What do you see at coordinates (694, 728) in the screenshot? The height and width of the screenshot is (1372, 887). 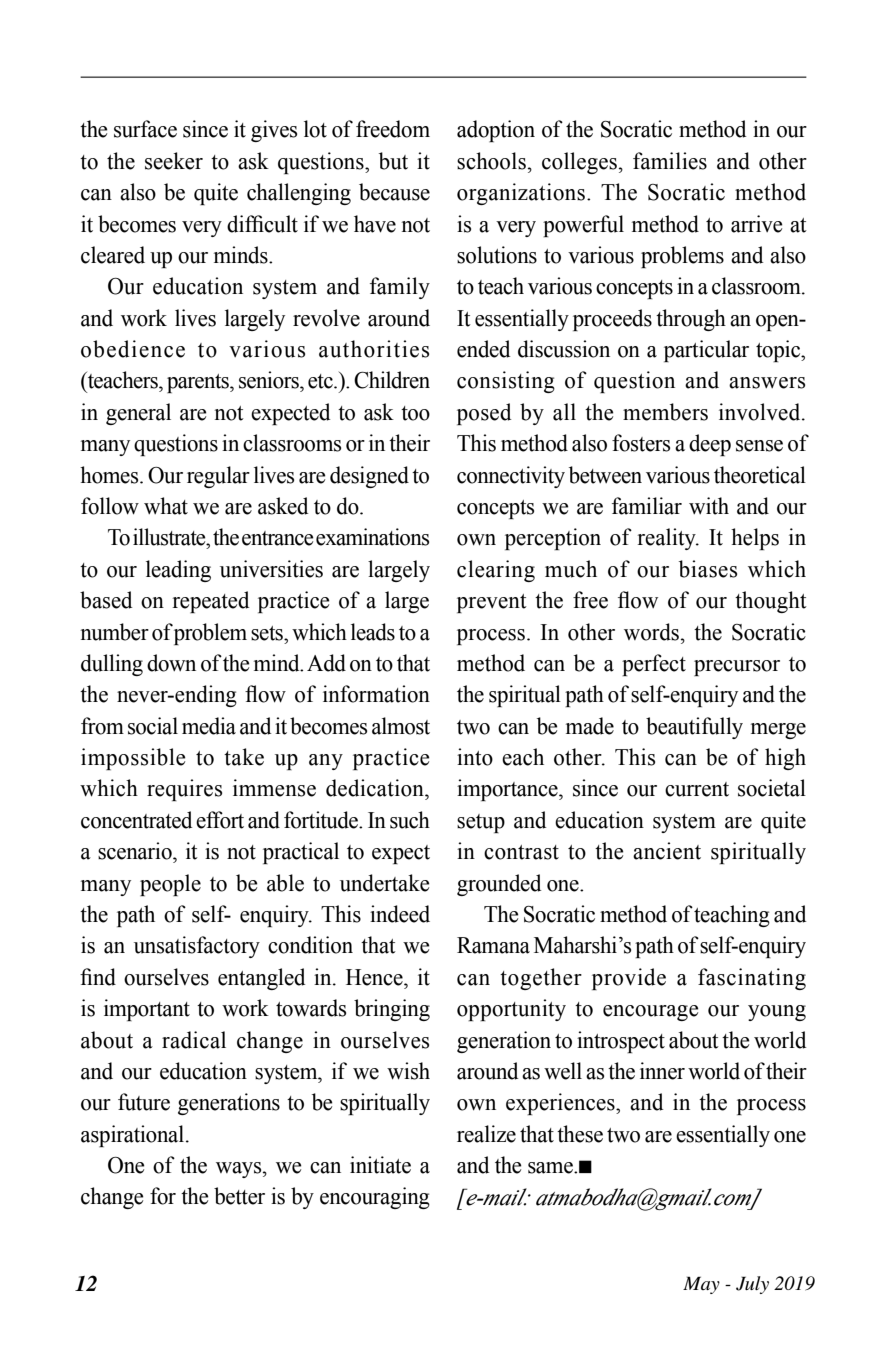 I see `beautifully` at bounding box center [694, 728].
